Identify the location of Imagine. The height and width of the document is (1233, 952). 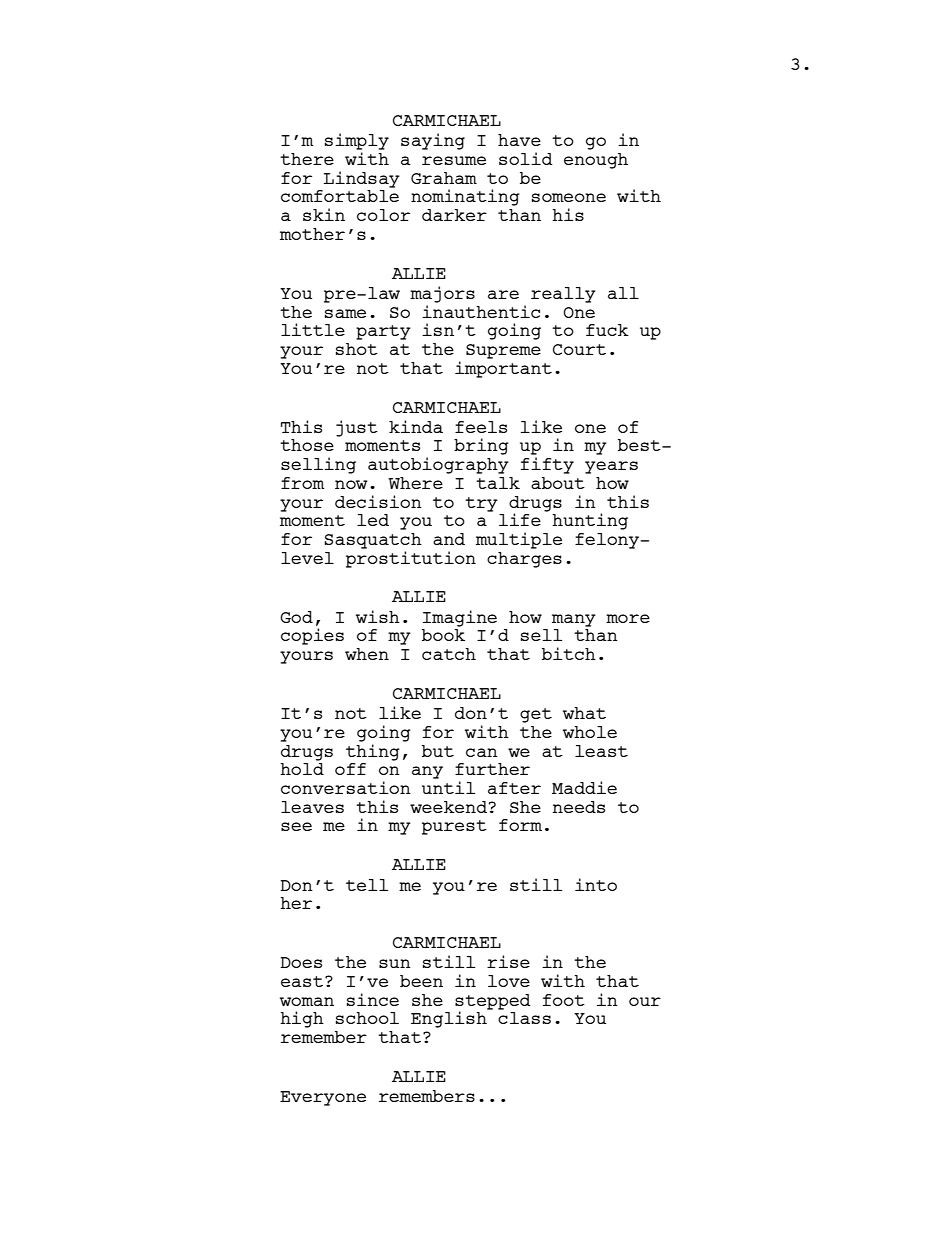
(460, 618).
